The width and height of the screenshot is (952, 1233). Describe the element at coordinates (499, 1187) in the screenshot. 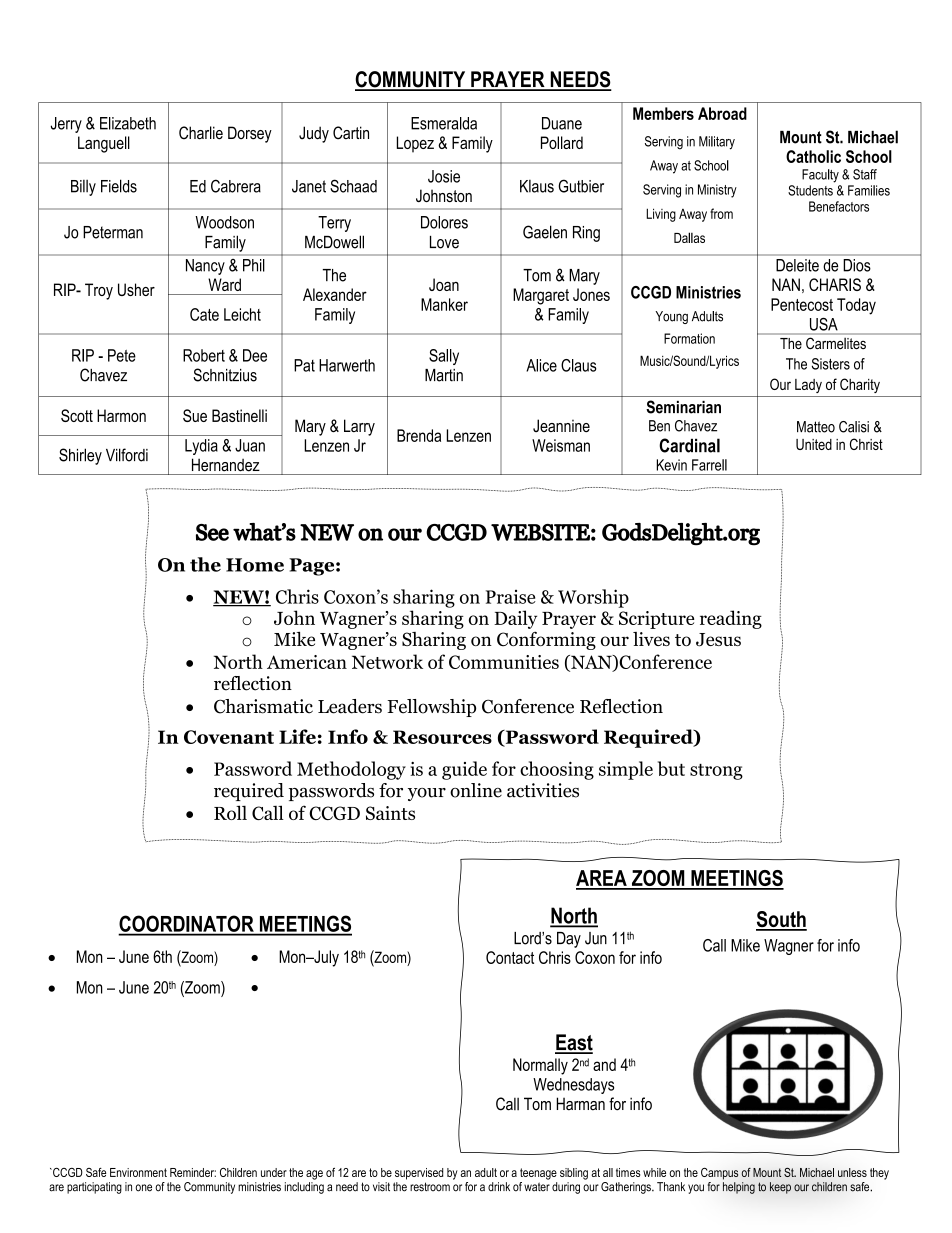

I see `drink` at that location.
